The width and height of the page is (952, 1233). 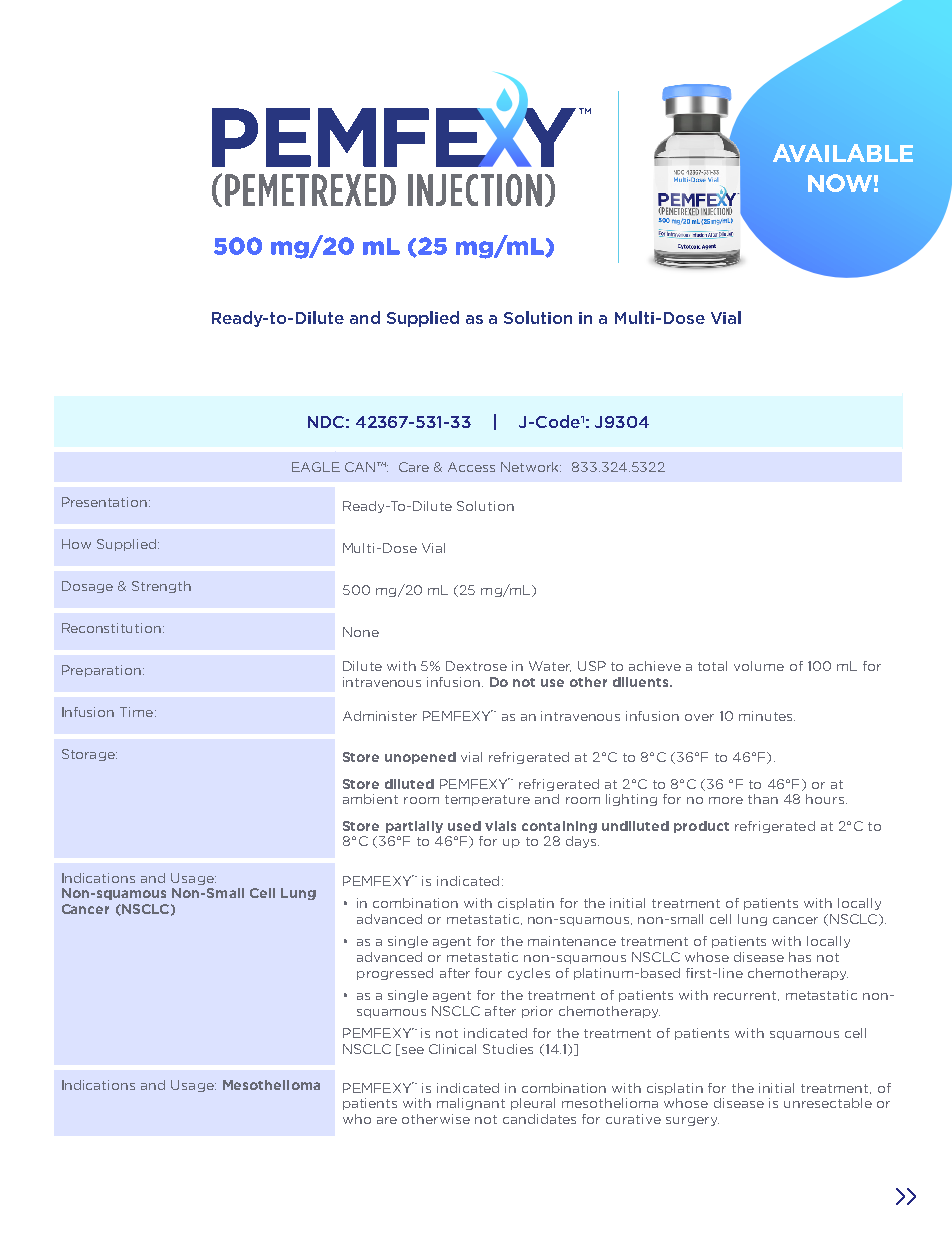 What do you see at coordinates (89, 755) in the page?
I see `Storage` at bounding box center [89, 755].
